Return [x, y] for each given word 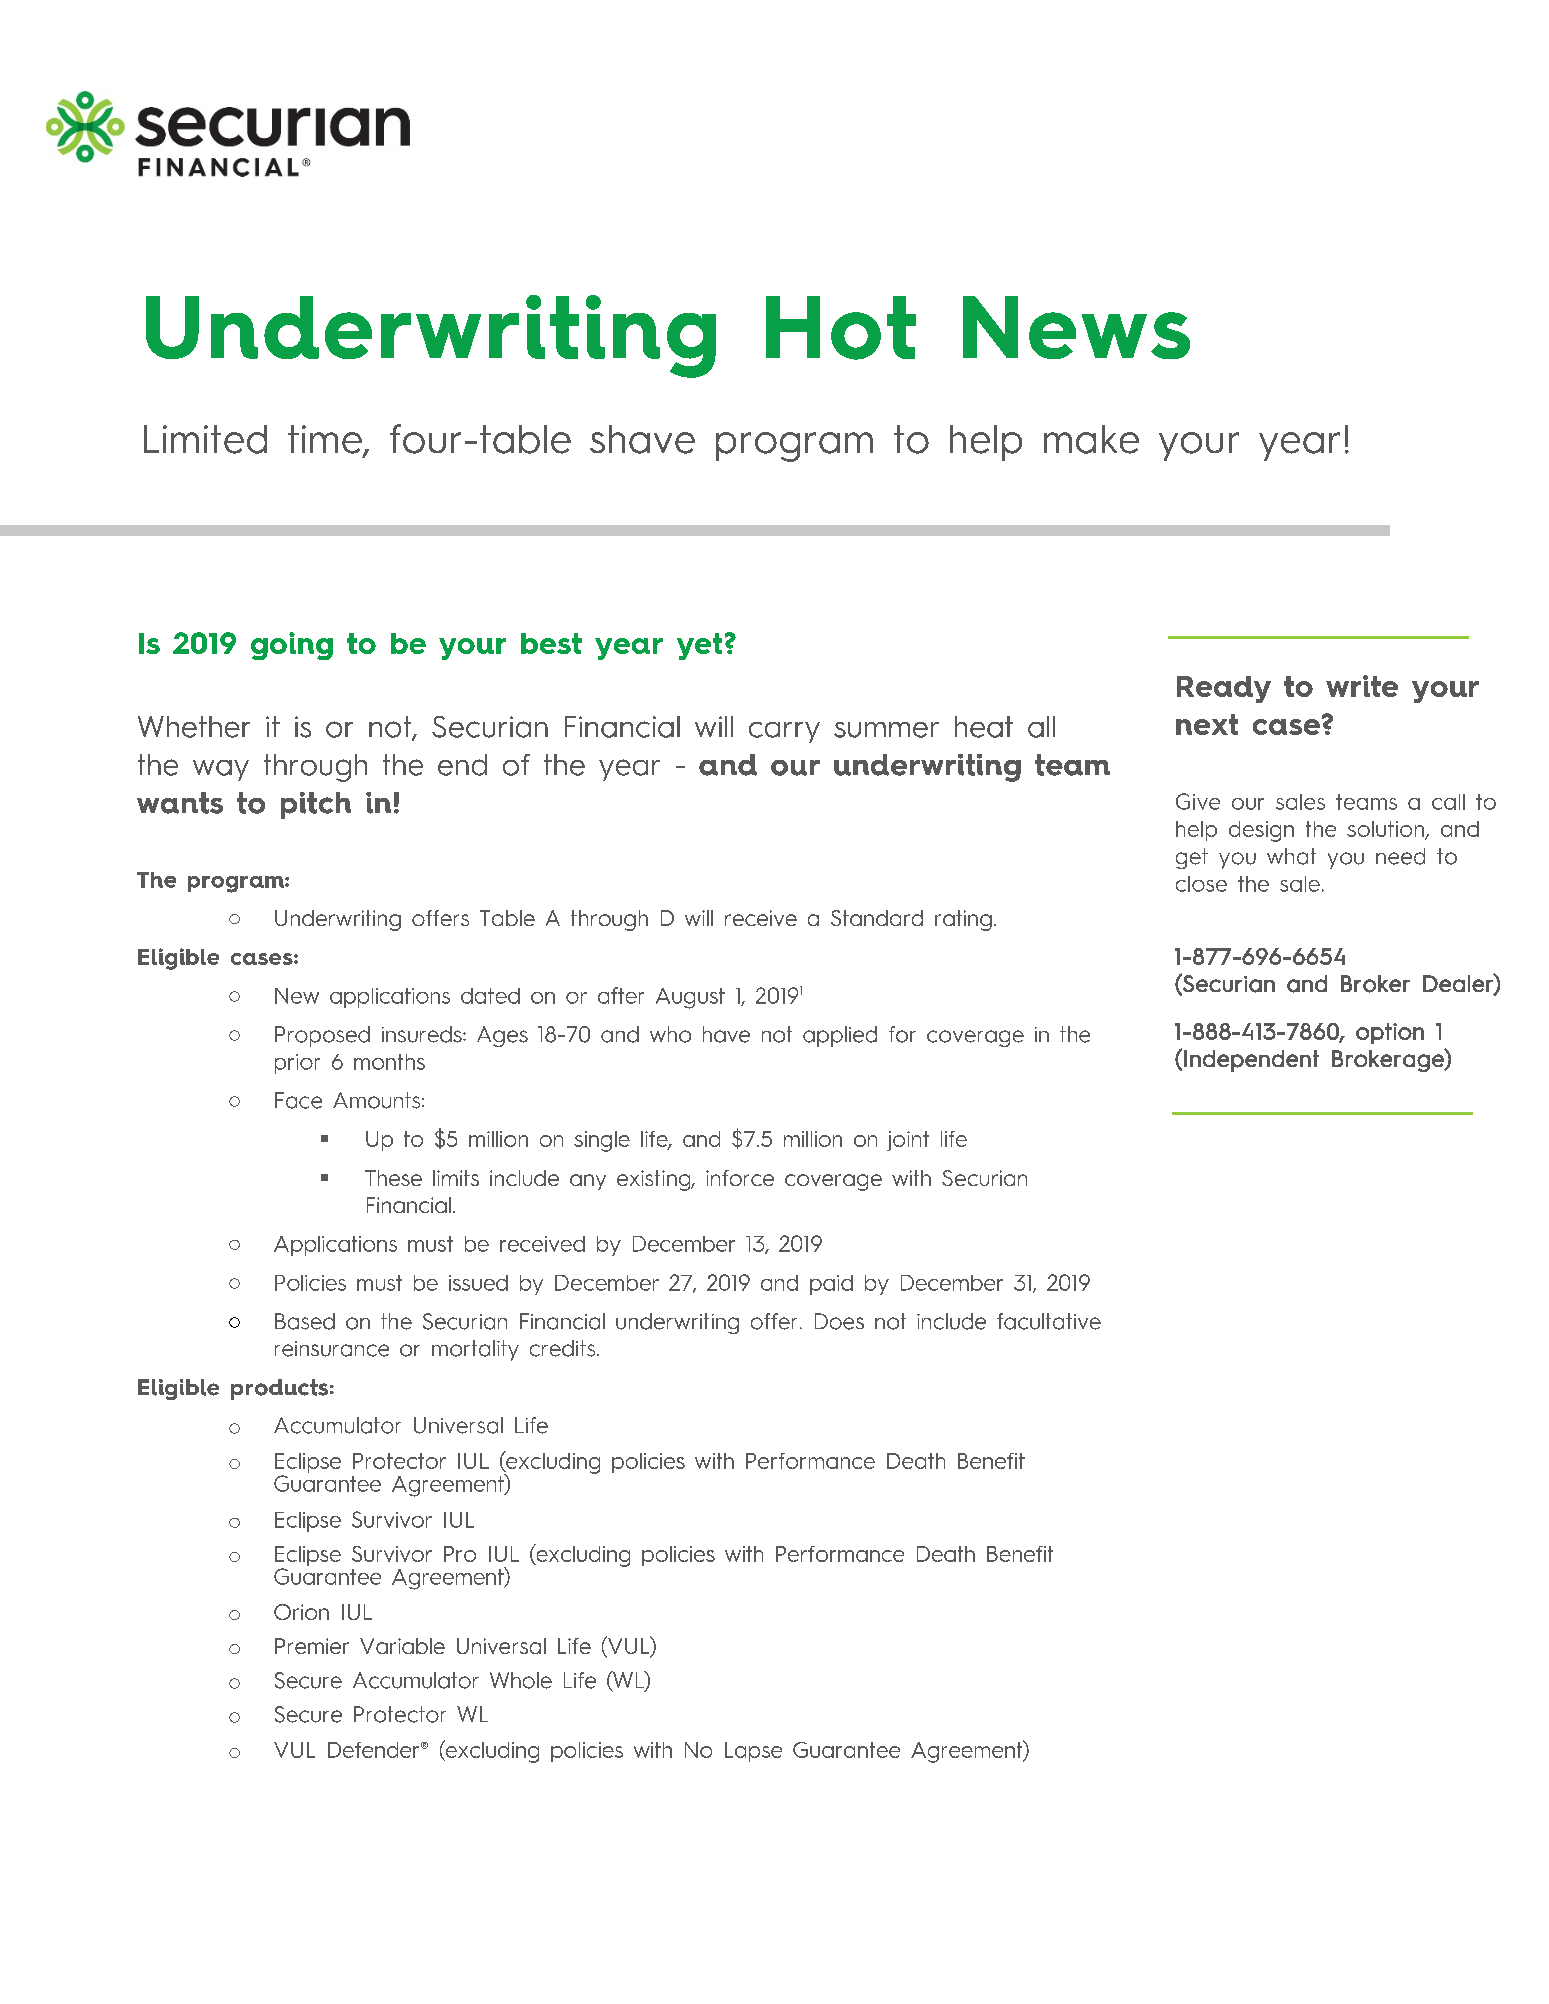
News [1076, 327]
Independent [1251, 1061]
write [1362, 686]
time [326, 440]
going [292, 646]
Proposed [322, 1036]
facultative [1049, 1321]
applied [840, 1036]
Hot [841, 328]
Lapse [753, 1752]
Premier [312, 1646]
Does [839, 1321]
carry [784, 732]
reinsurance [332, 1349]
